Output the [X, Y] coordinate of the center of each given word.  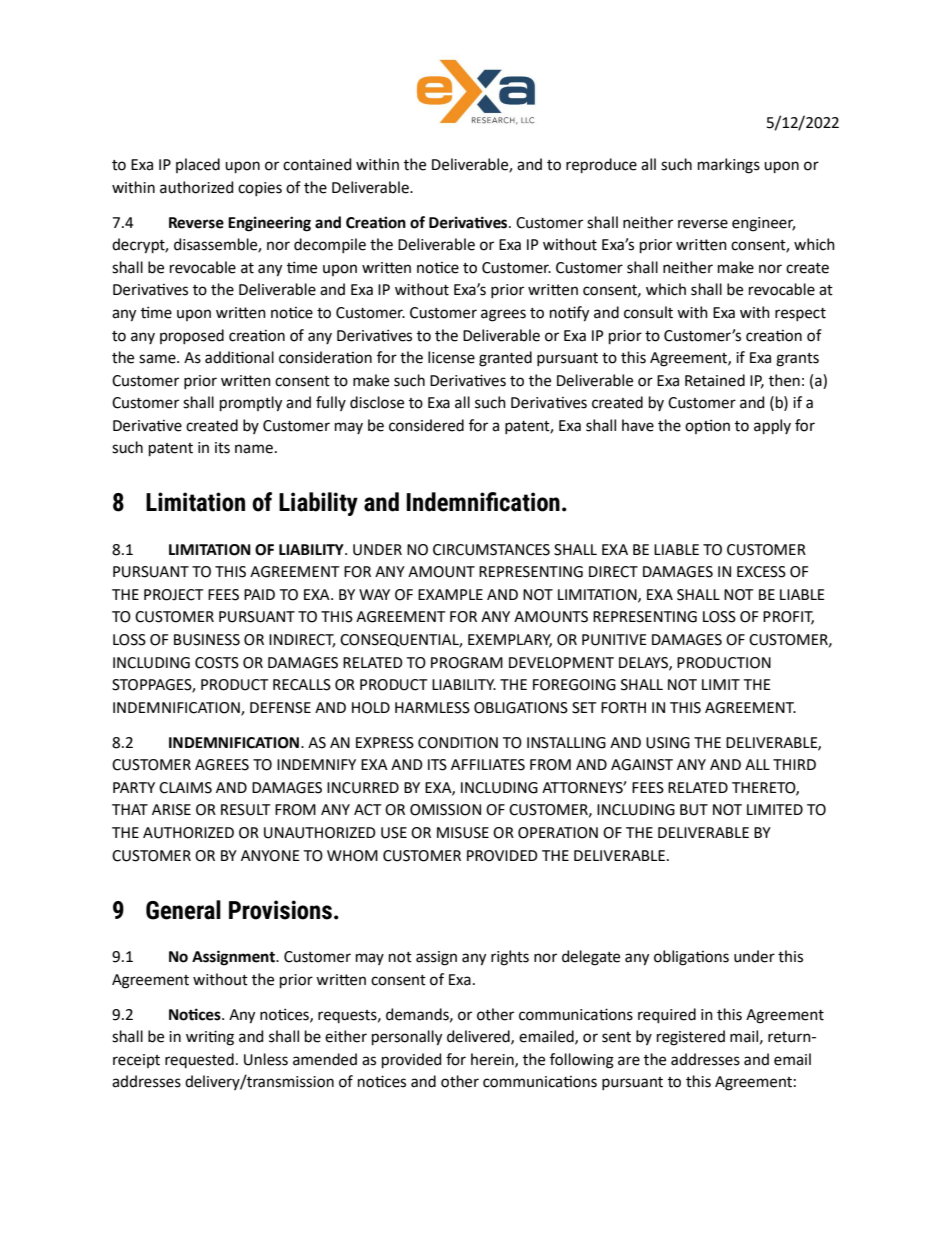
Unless [266, 1059]
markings [729, 166]
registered [691, 1038]
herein [493, 1060]
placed [198, 165]
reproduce [601, 165]
